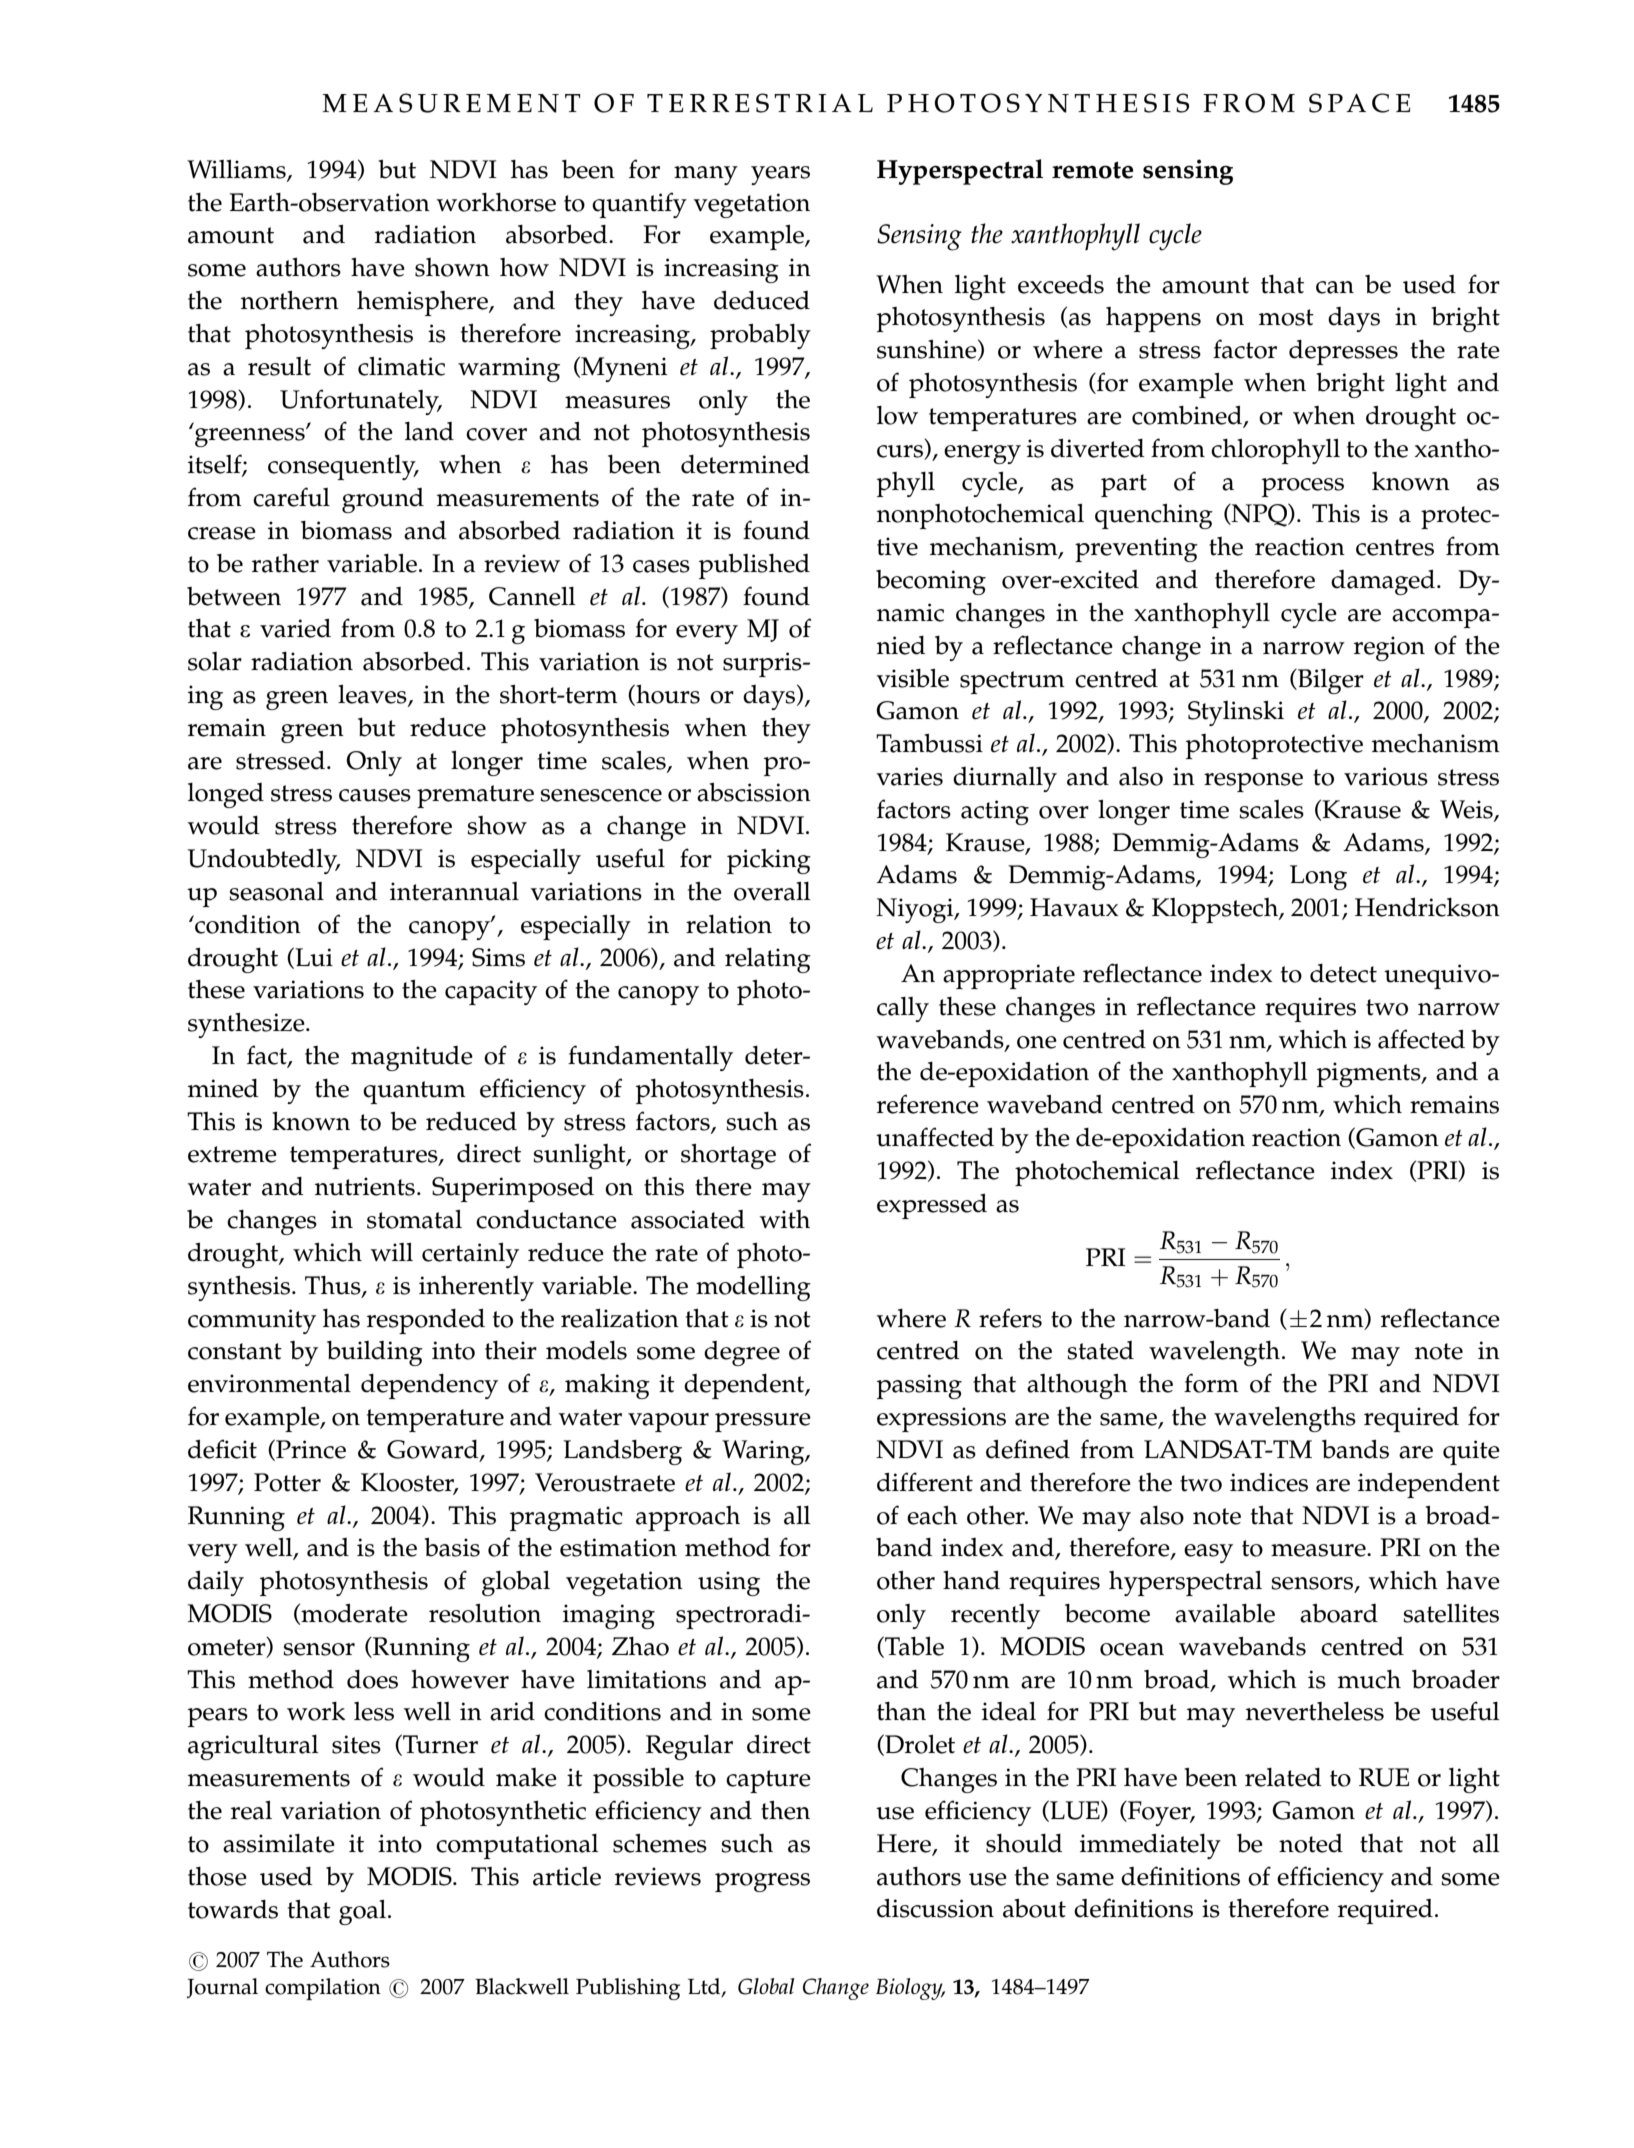 The width and height of the screenshot is (1634, 2148). I want to click on reference, so click(928, 1104).
